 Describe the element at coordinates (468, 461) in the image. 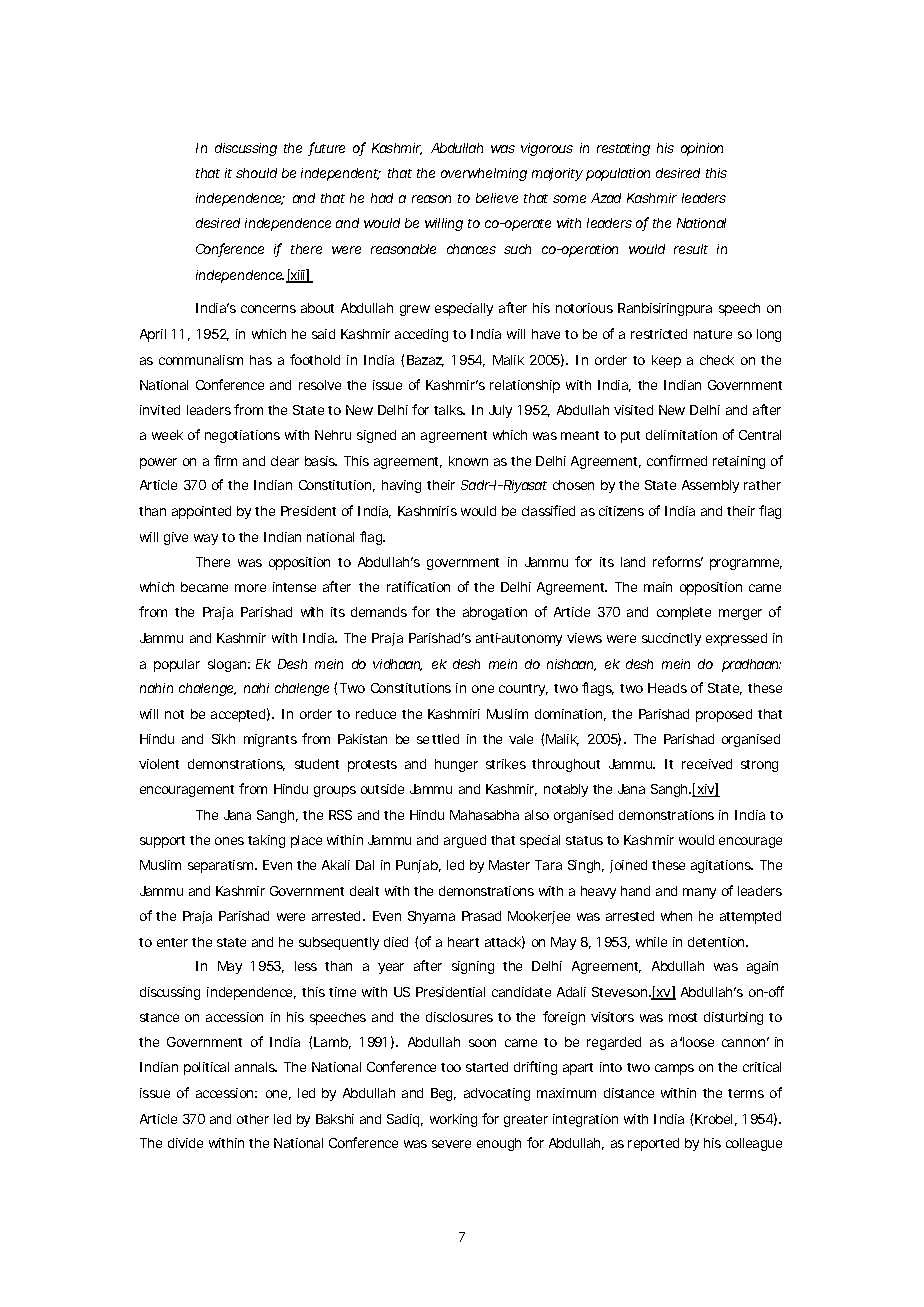

I see `known` at that location.
